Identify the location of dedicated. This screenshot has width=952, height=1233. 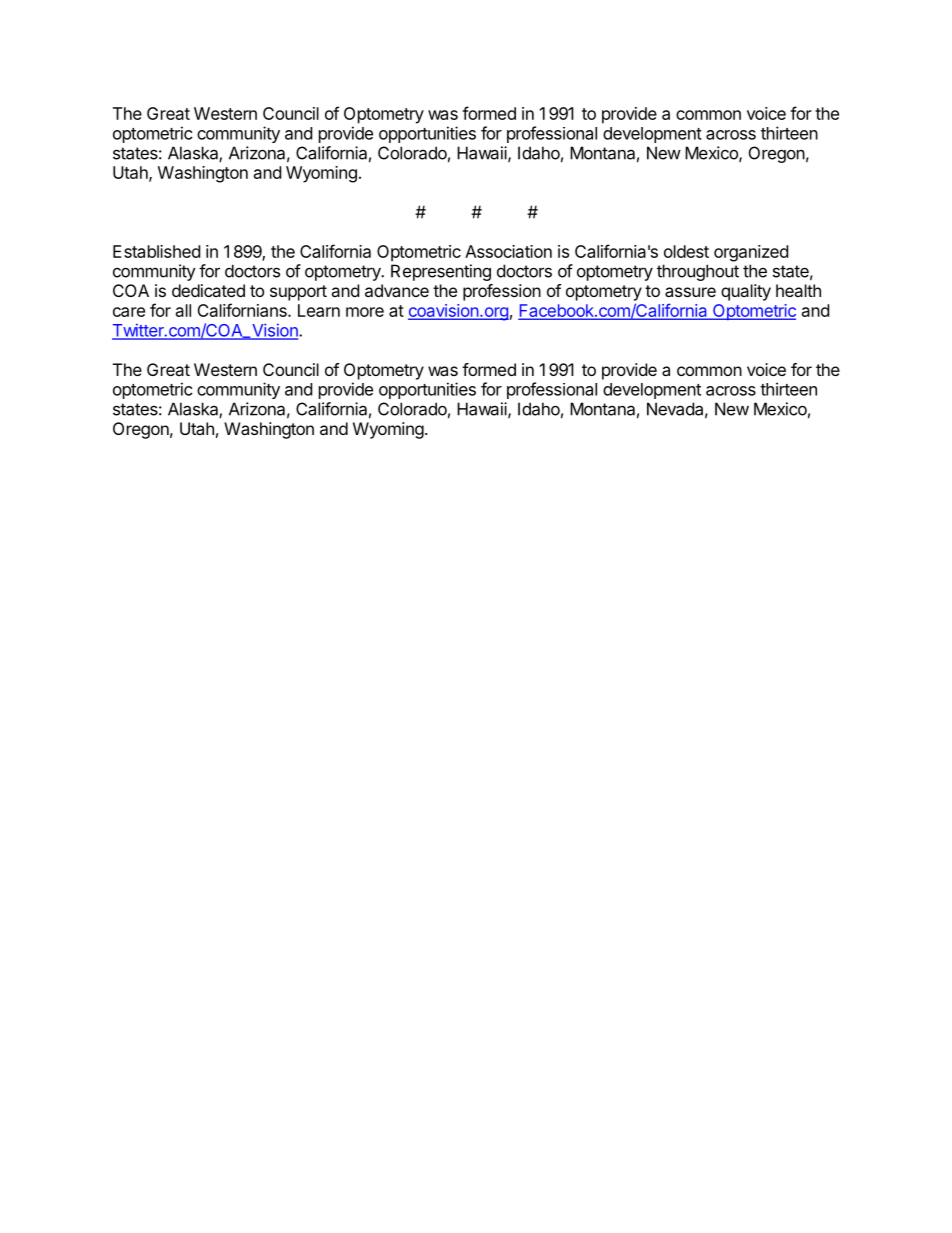
(208, 290).
